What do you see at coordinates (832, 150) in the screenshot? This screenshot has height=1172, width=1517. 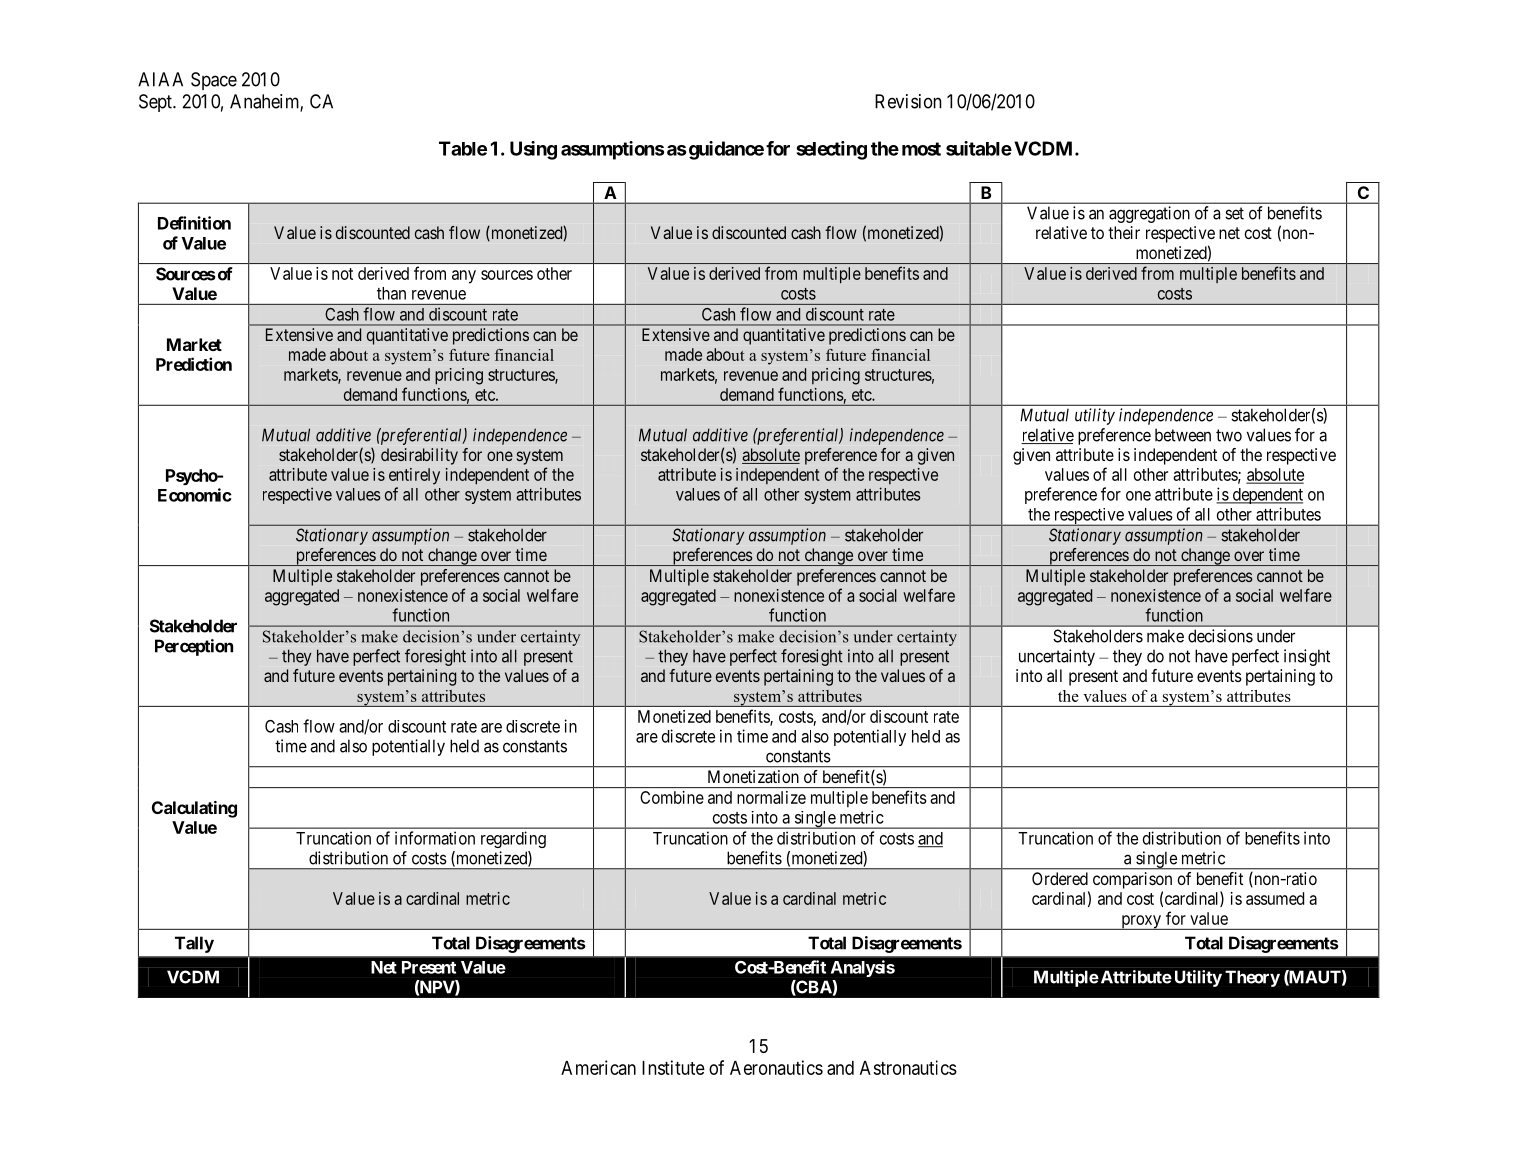 I see `selecting` at bounding box center [832, 150].
